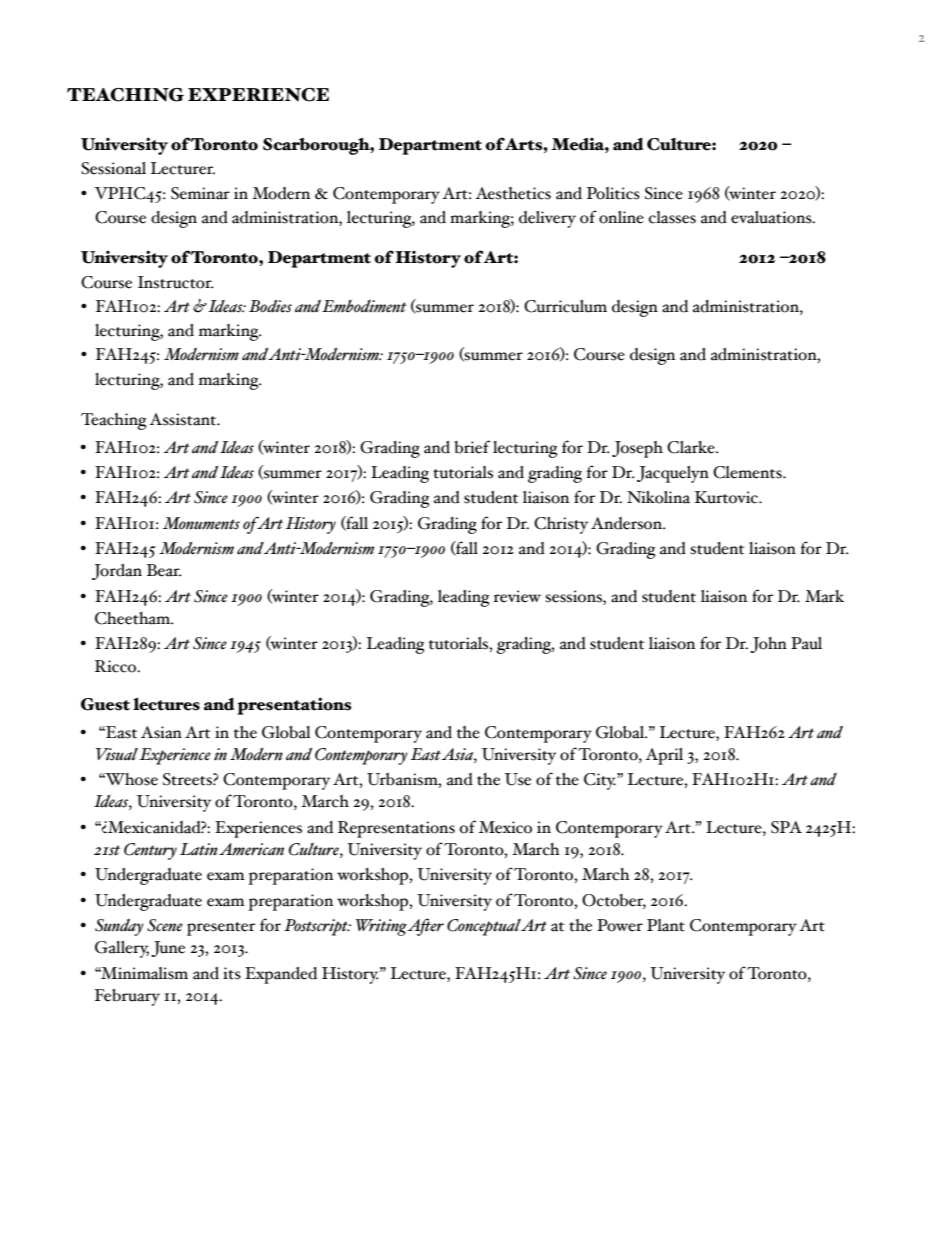 Image resolution: width=952 pixels, height=1233 pixels. I want to click on Conceptual, so click(484, 927).
